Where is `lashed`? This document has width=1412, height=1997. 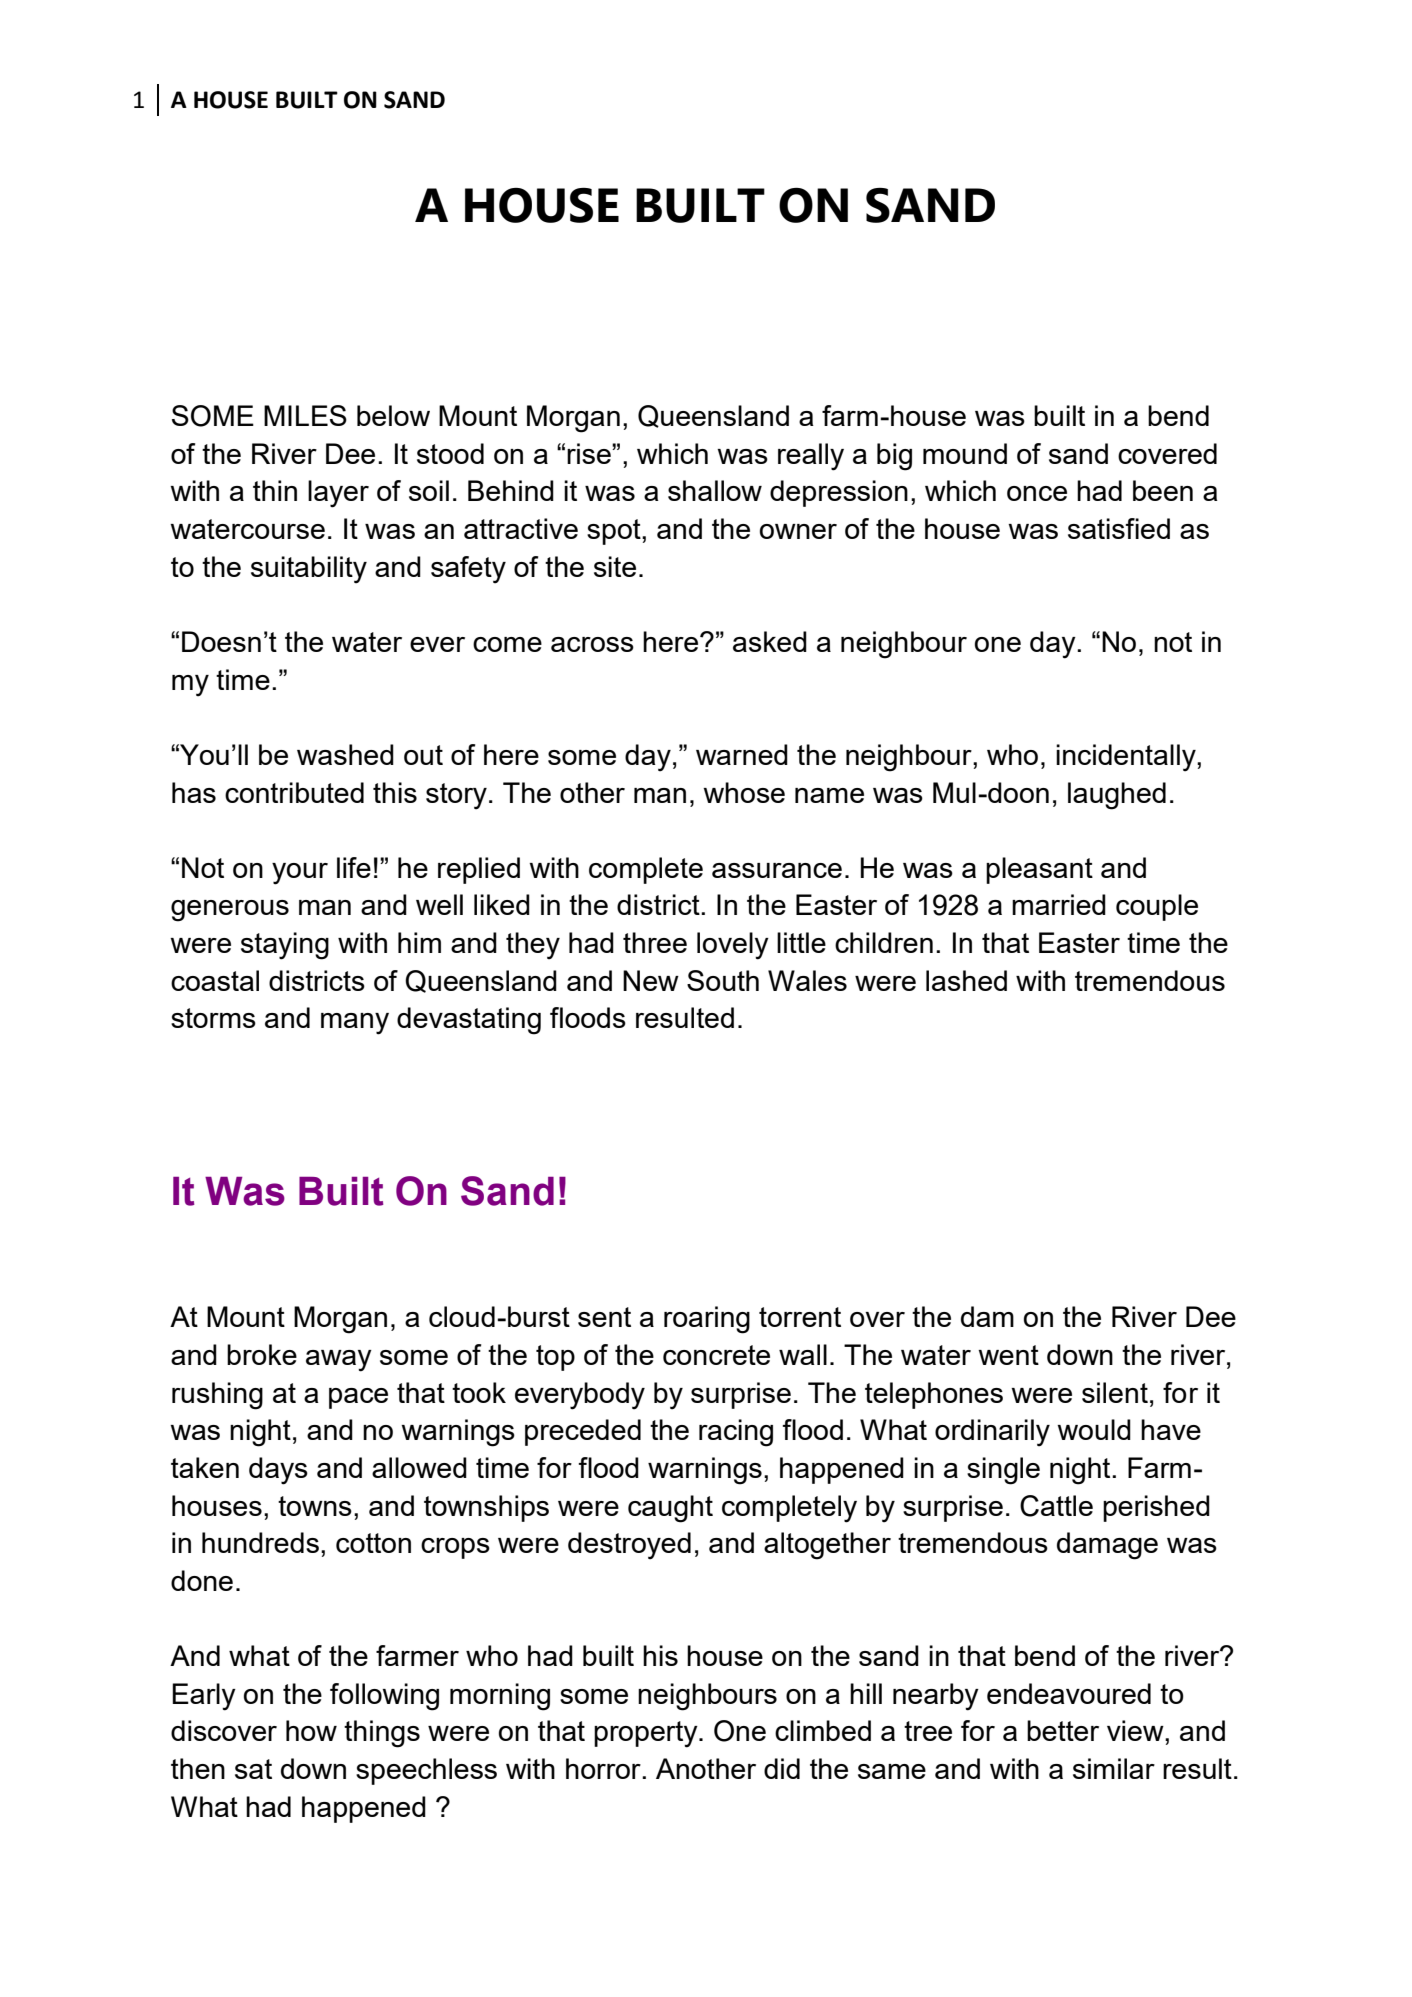
lashed is located at coordinates (966, 980).
